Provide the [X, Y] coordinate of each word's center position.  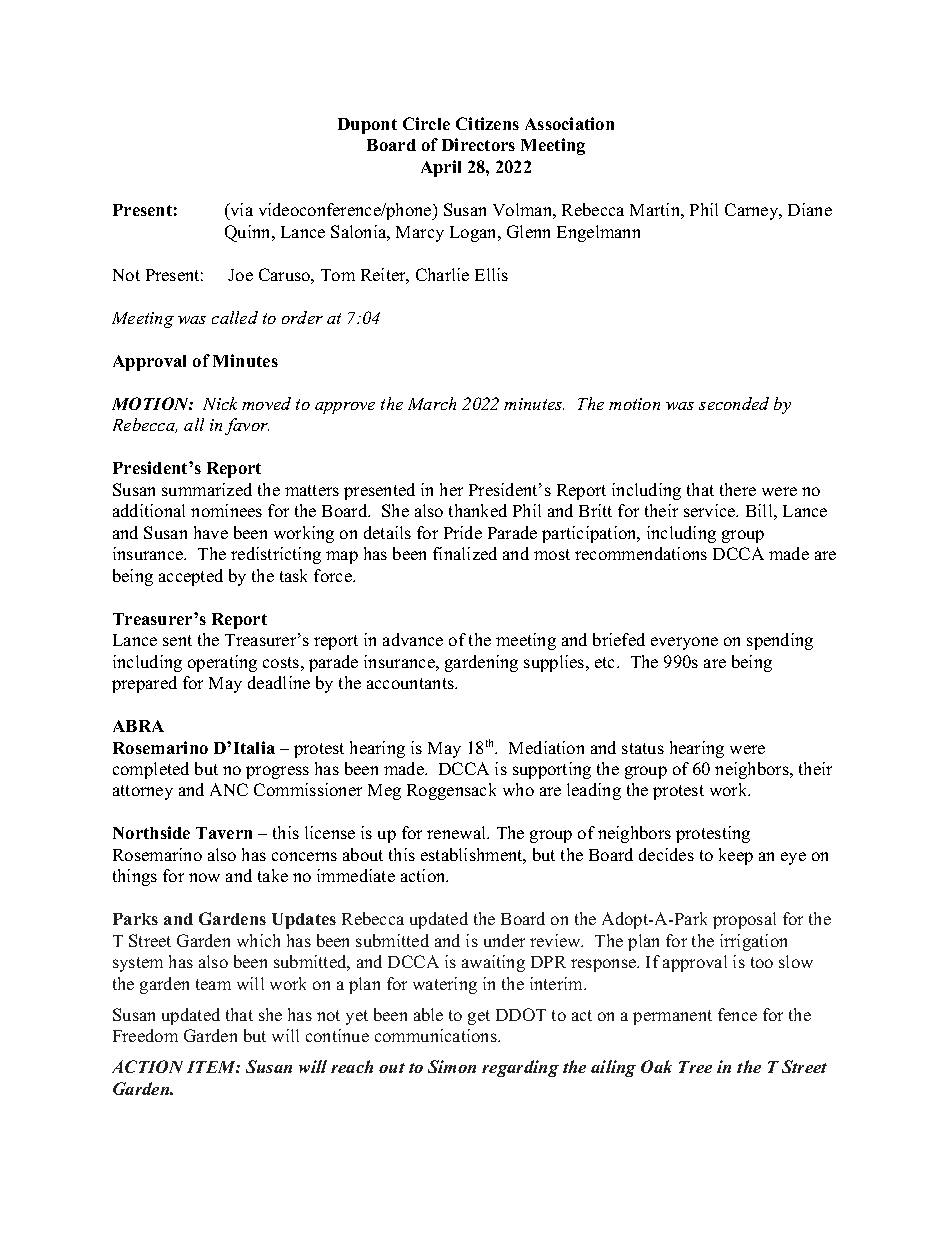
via [240, 209]
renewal [458, 832]
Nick [220, 403]
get [479, 1017]
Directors [478, 144]
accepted [191, 577]
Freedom [145, 1035]
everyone [684, 643]
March [432, 403]
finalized [465, 553]
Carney [753, 211]
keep [736, 856]
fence [737, 1014]
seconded [734, 403]
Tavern [224, 833]
